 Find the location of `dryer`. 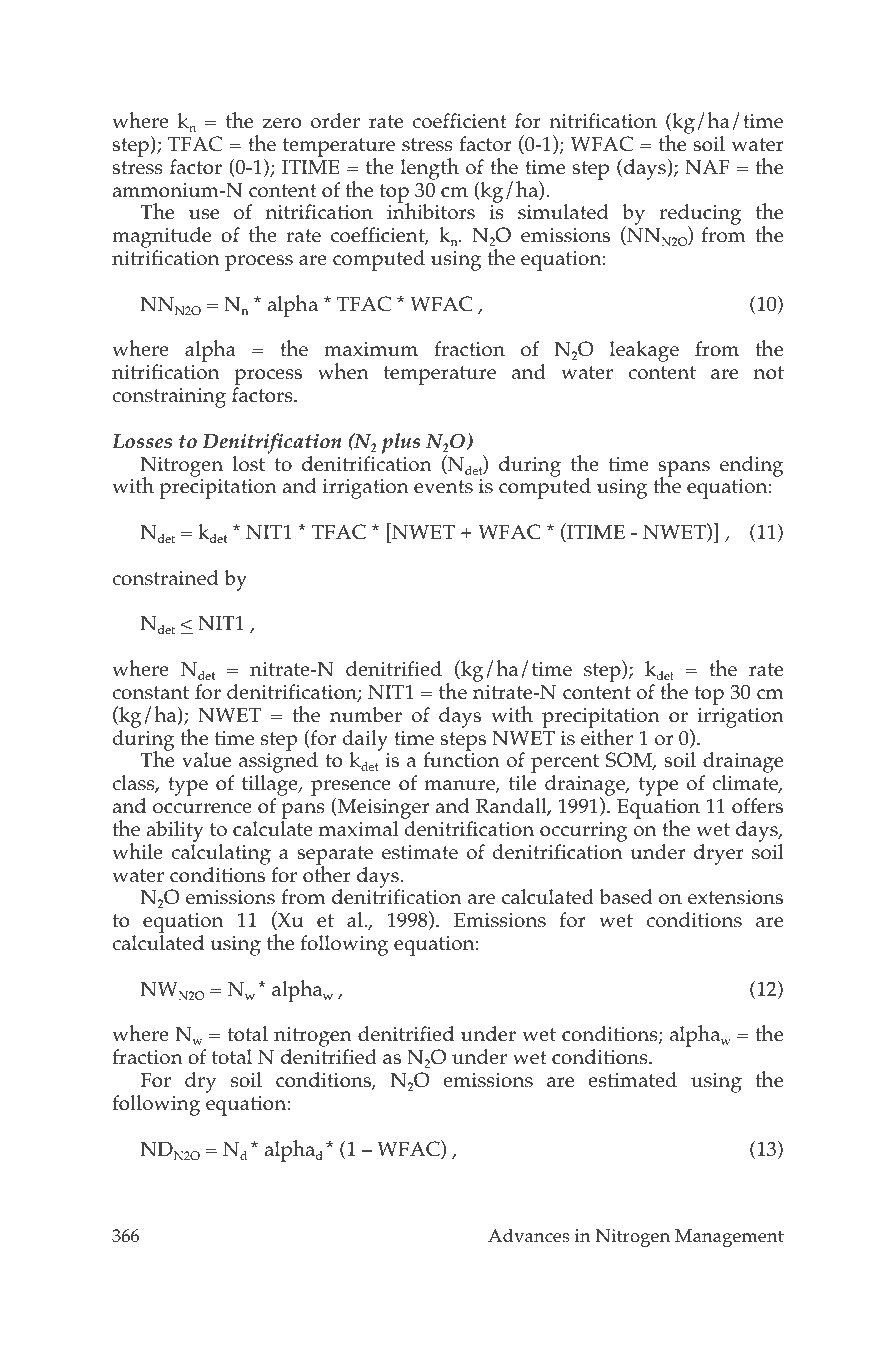

dryer is located at coordinates (719, 854).
